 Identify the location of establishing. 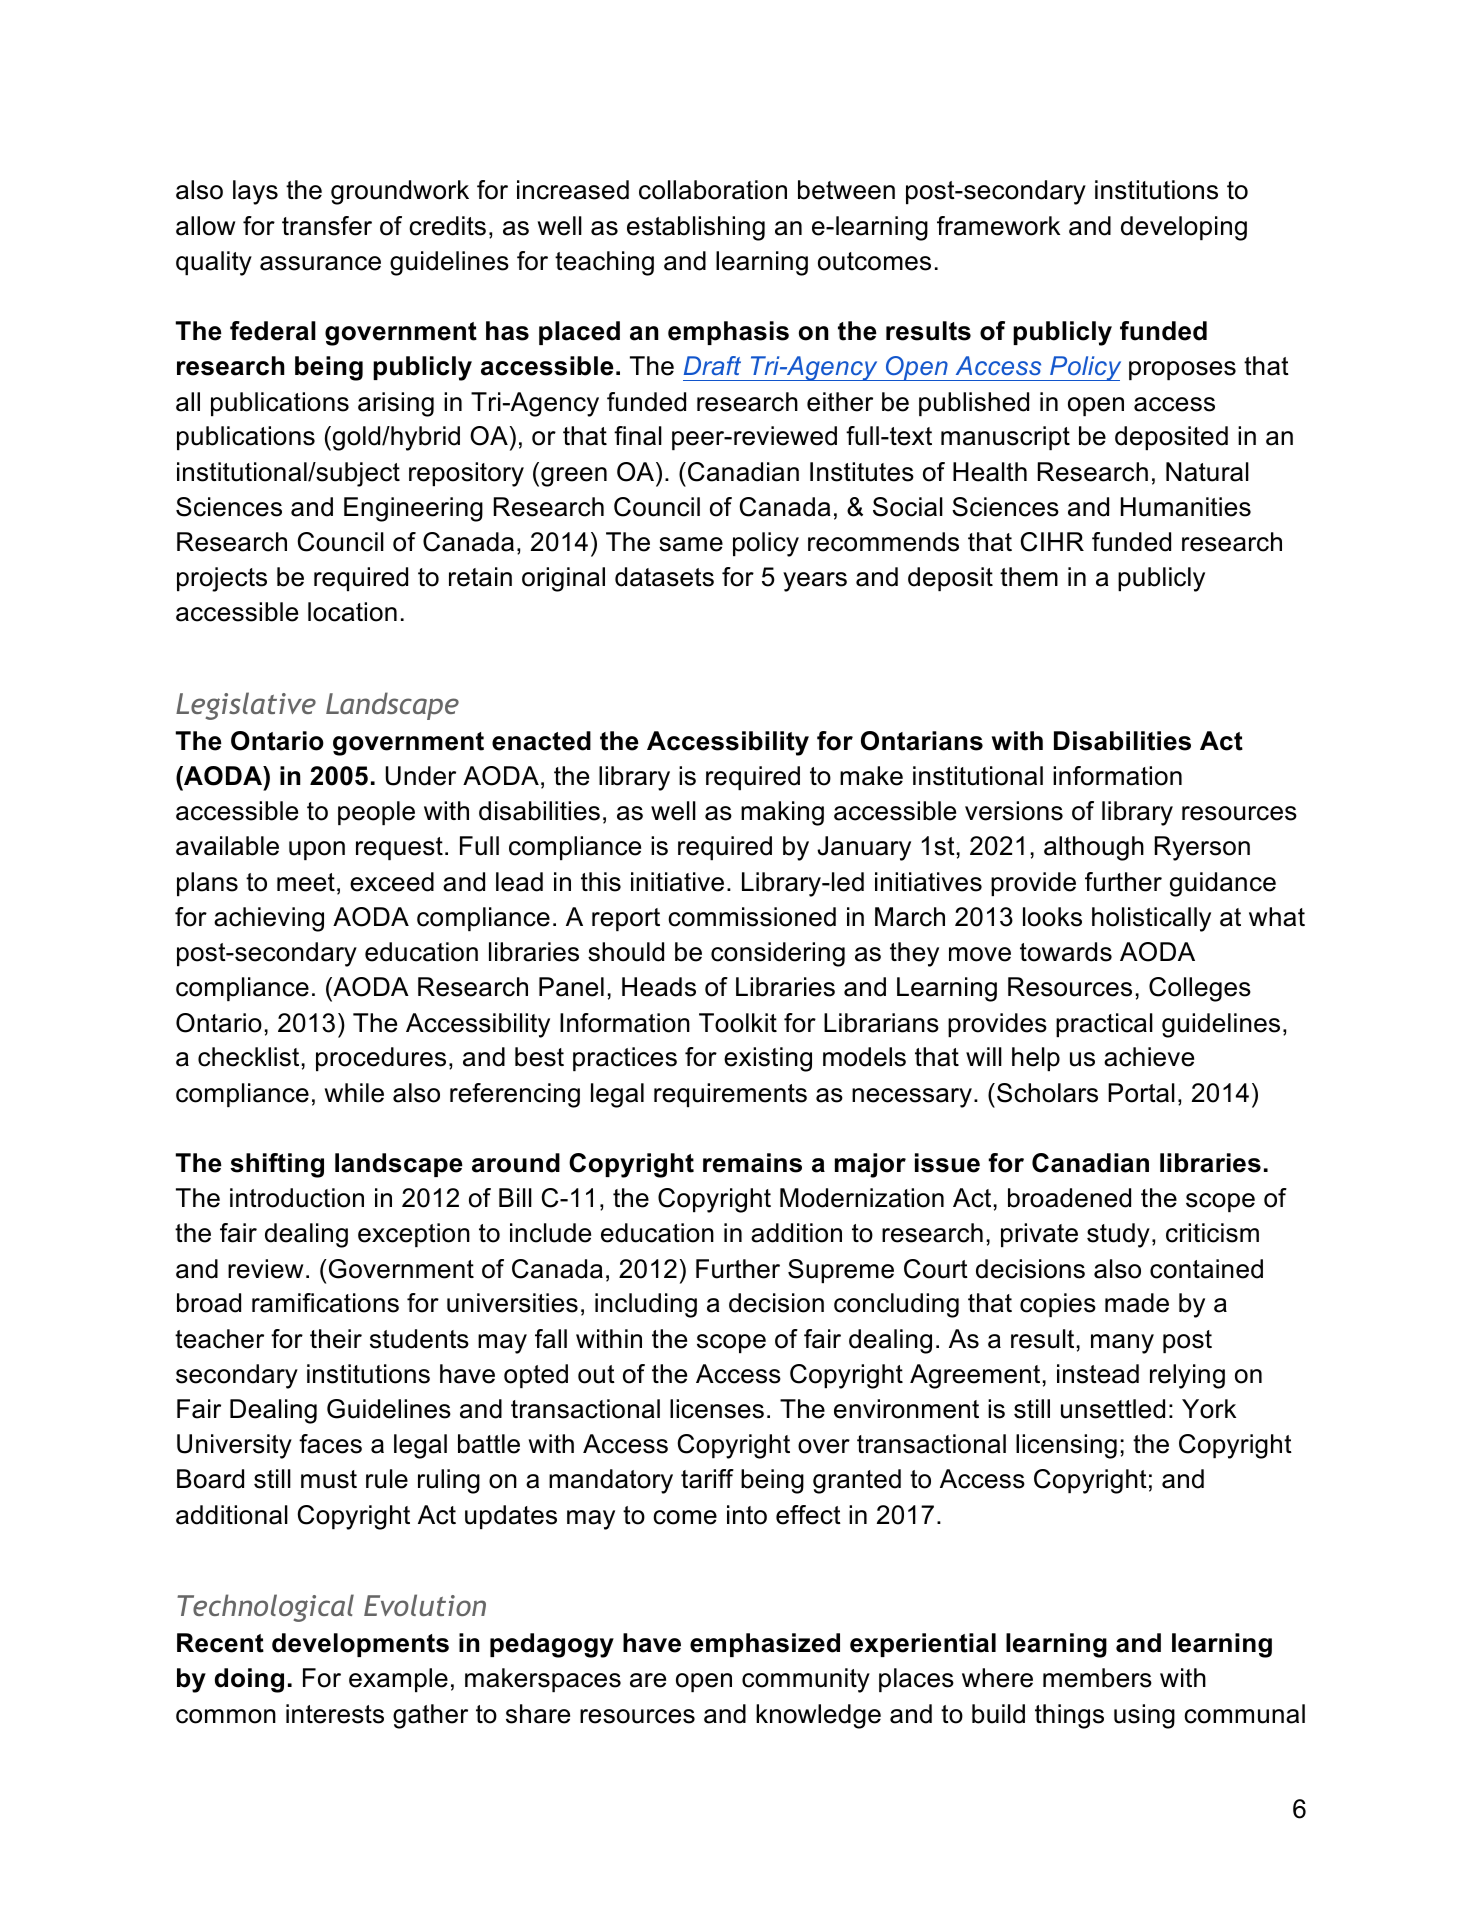
(696, 228).
